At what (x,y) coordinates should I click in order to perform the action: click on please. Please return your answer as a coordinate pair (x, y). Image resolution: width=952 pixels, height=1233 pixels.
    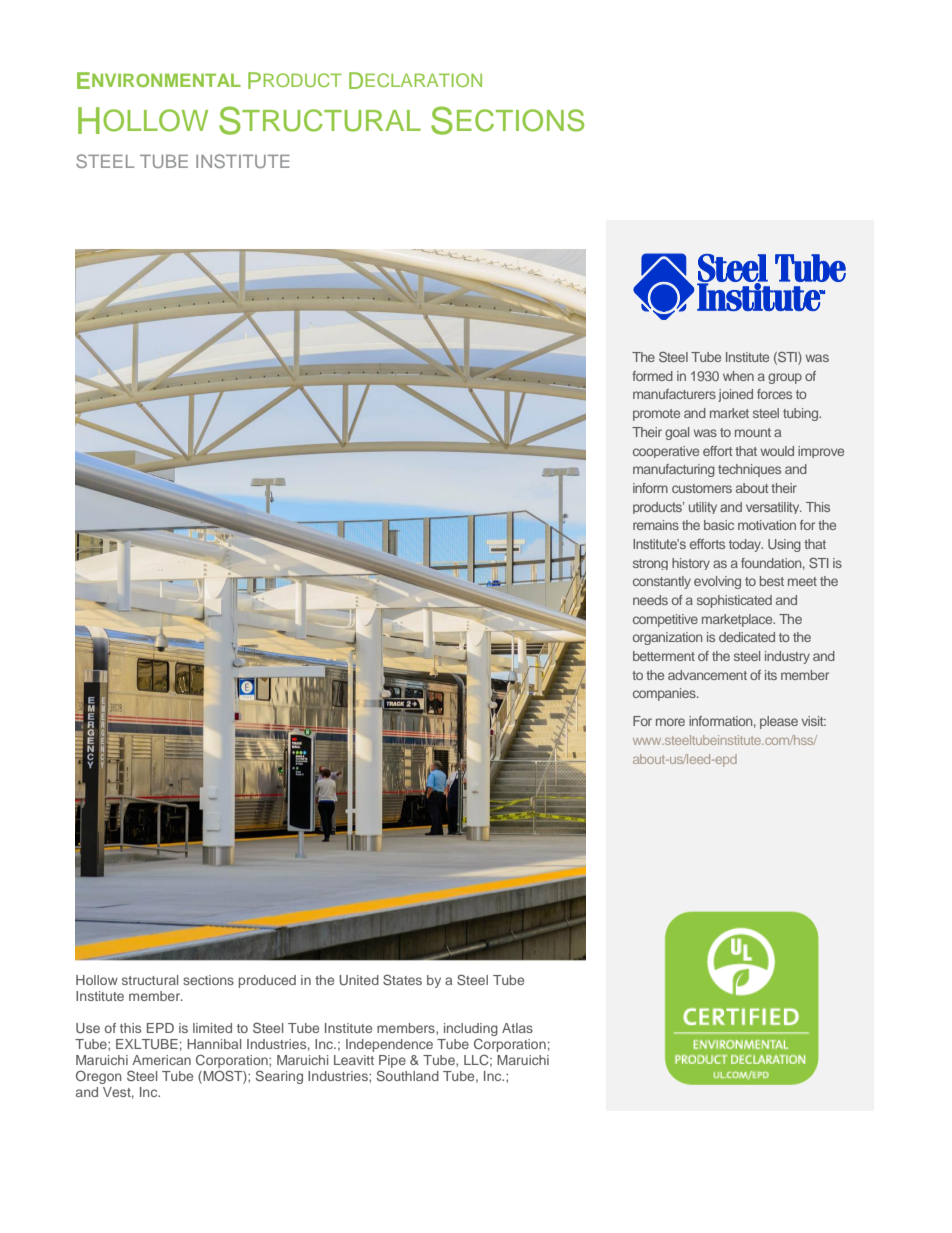
    Looking at the image, I should click on (779, 722).
